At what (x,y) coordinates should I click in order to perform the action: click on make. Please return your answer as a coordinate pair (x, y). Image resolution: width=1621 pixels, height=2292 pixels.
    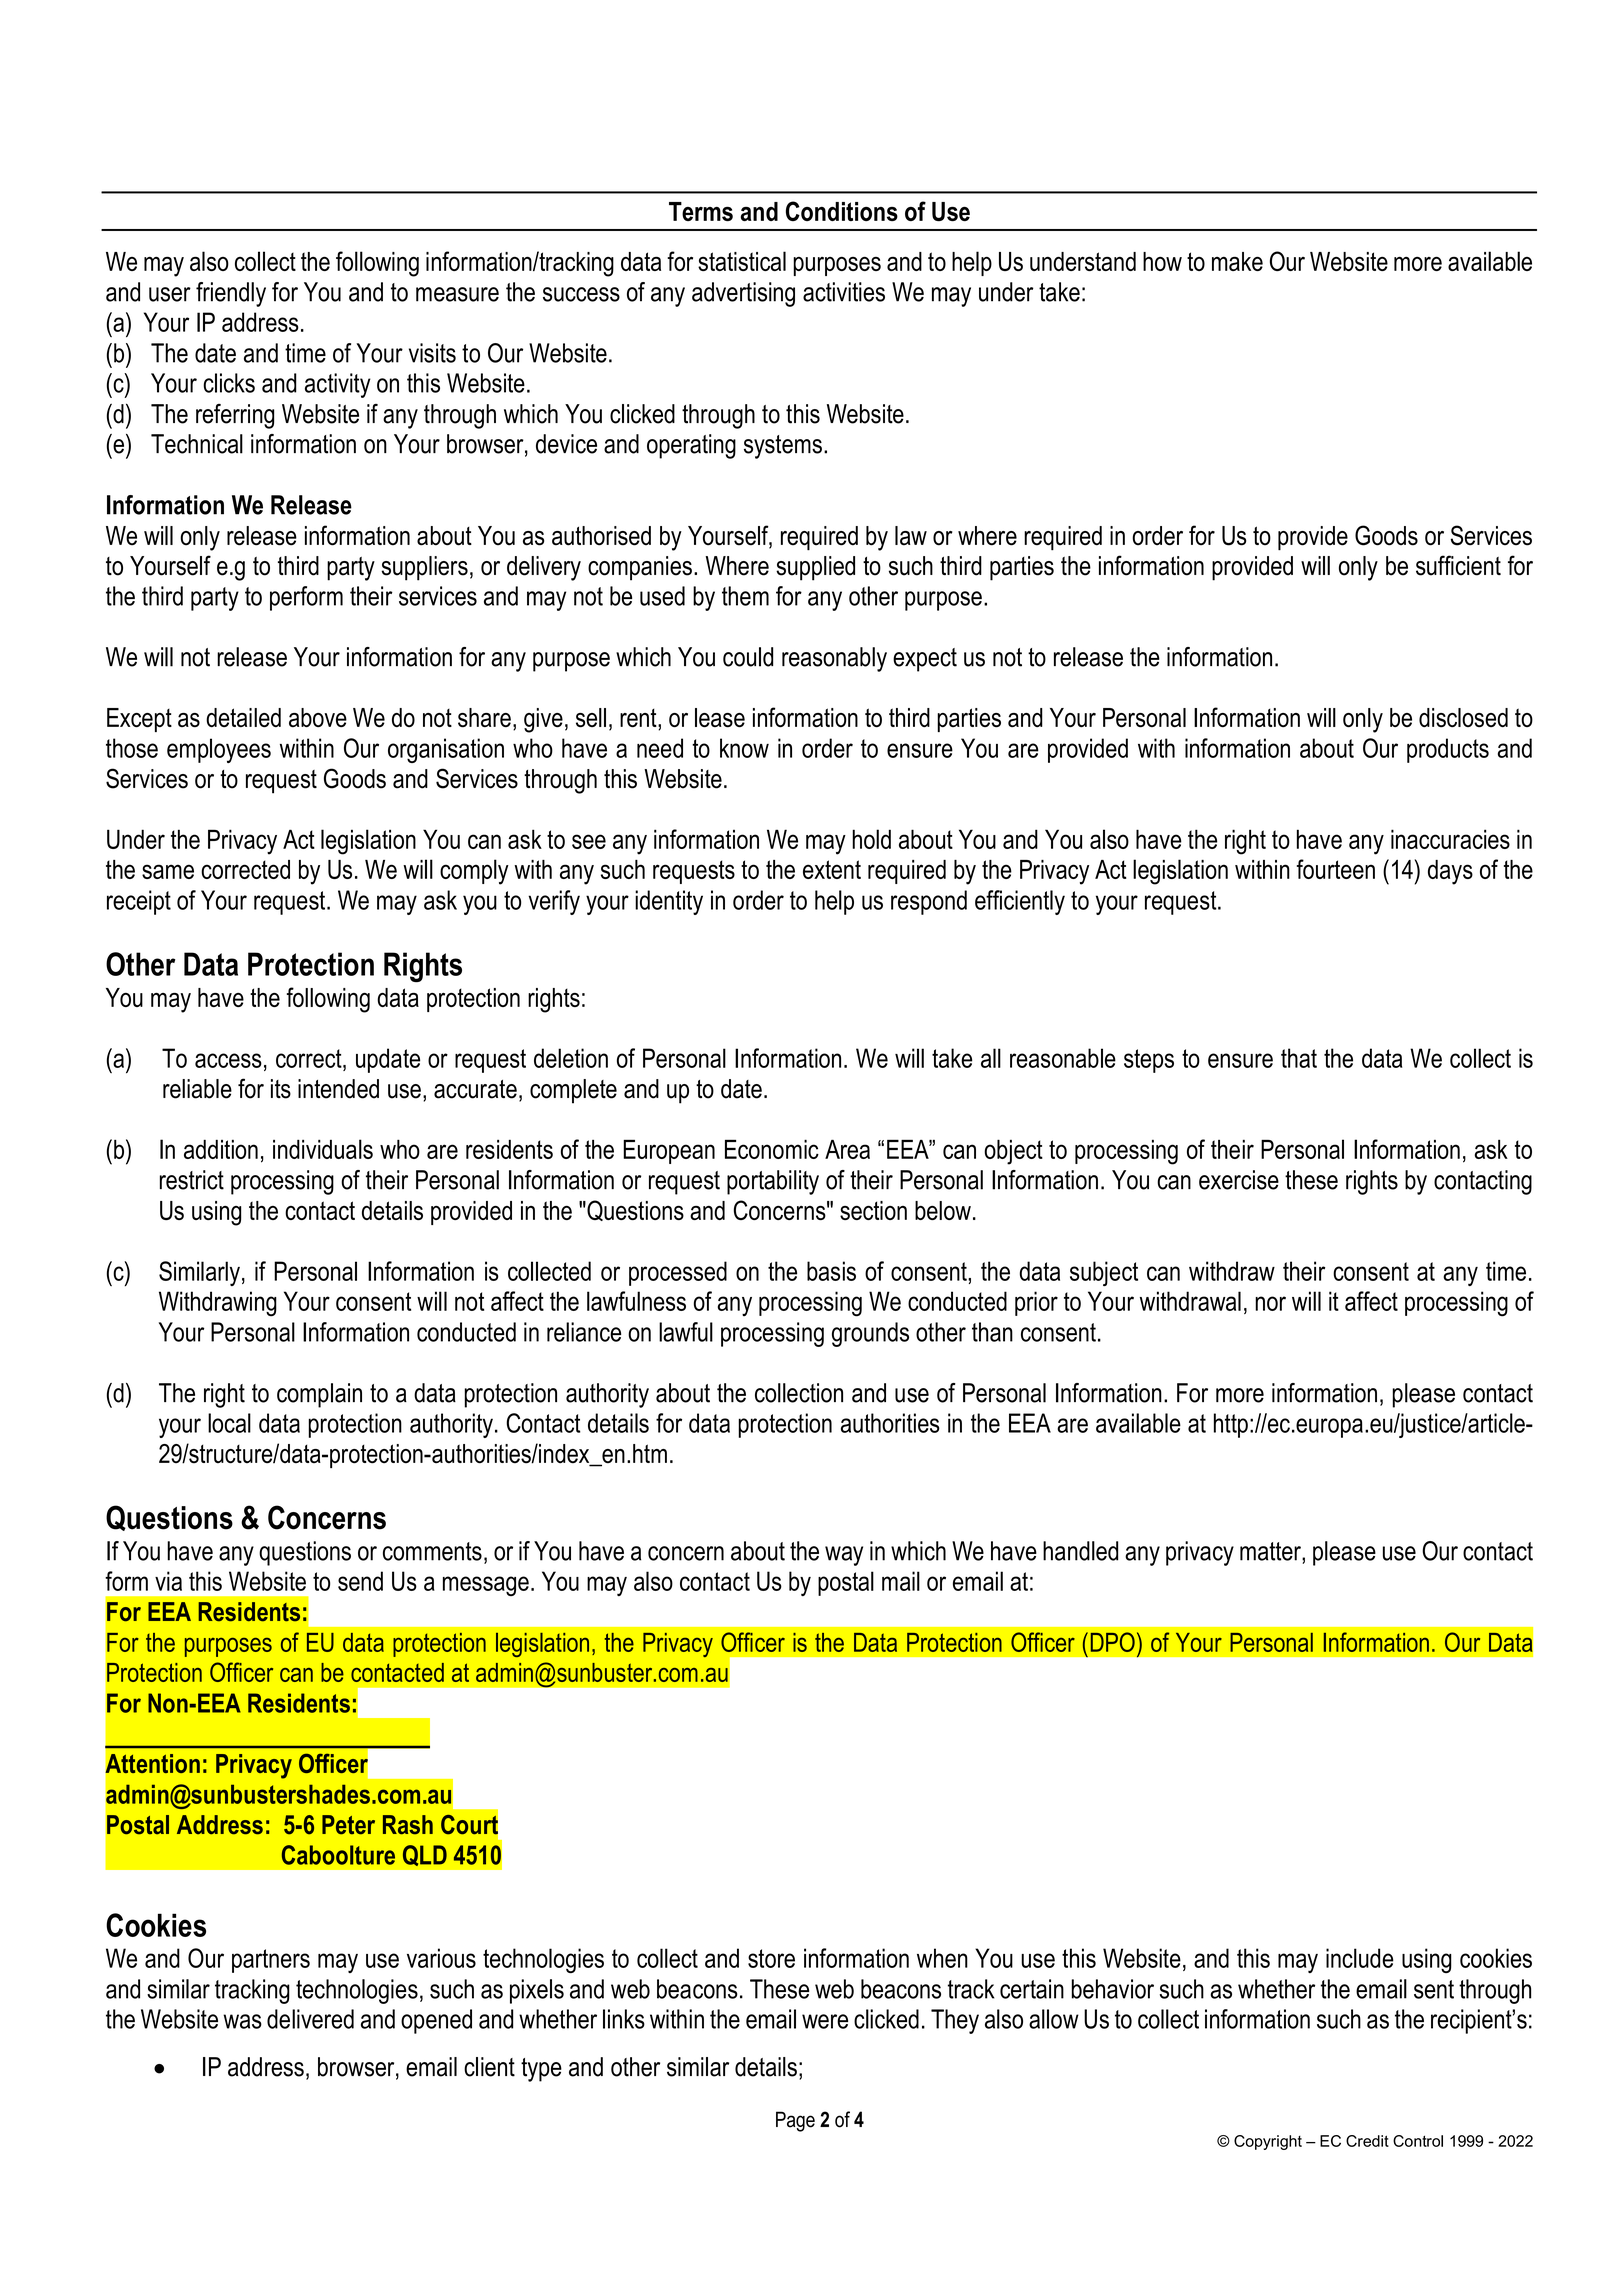
    Looking at the image, I should click on (1237, 261).
